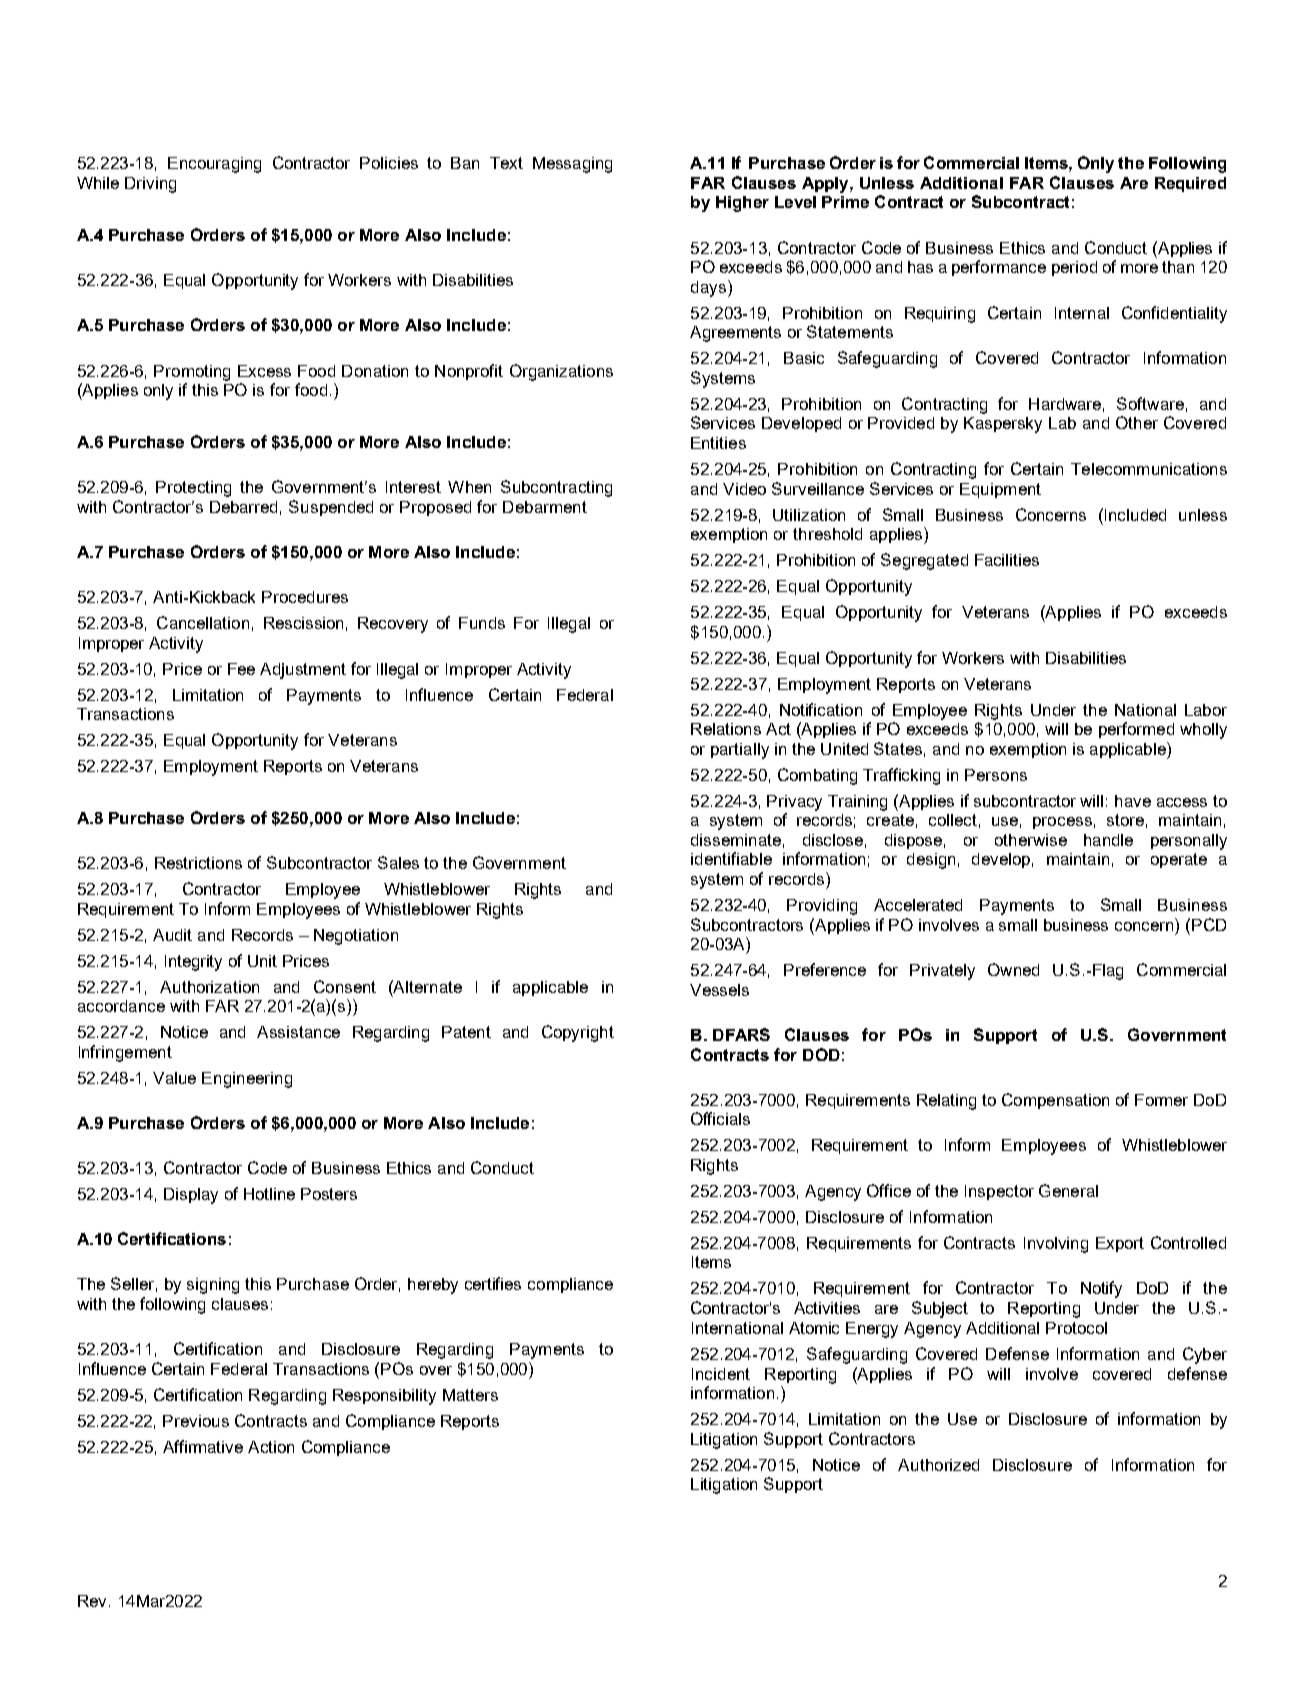  Describe the element at coordinates (1074, 268) in the screenshot. I see `period` at that location.
